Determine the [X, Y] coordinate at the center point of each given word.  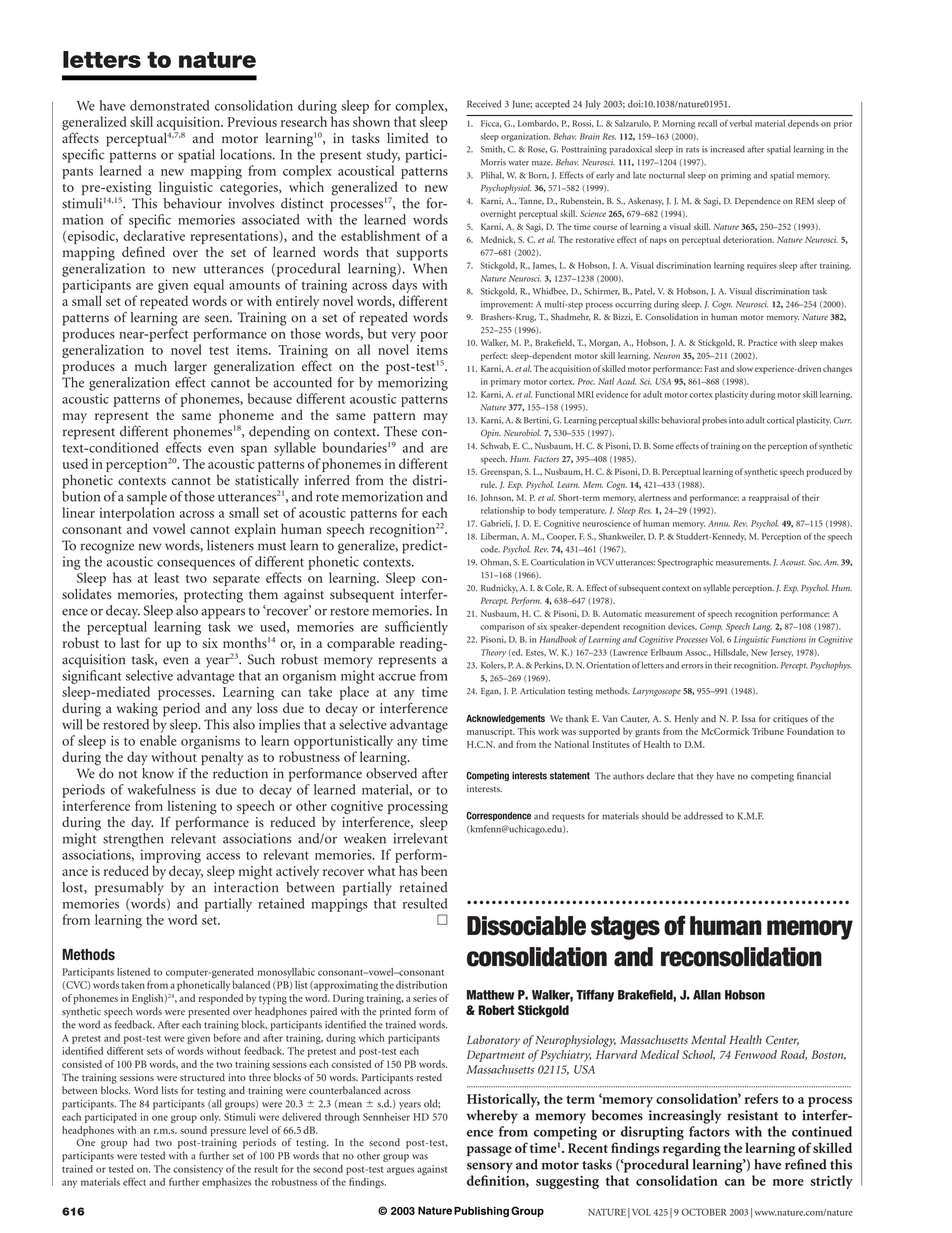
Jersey [781, 653]
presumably [129, 889]
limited [408, 138]
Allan [707, 995]
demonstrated [169, 105]
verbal [741, 123]
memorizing [413, 384]
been [434, 870]
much [151, 366]
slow [744, 368]
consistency [198, 1170]
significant [92, 677]
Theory [493, 653]
